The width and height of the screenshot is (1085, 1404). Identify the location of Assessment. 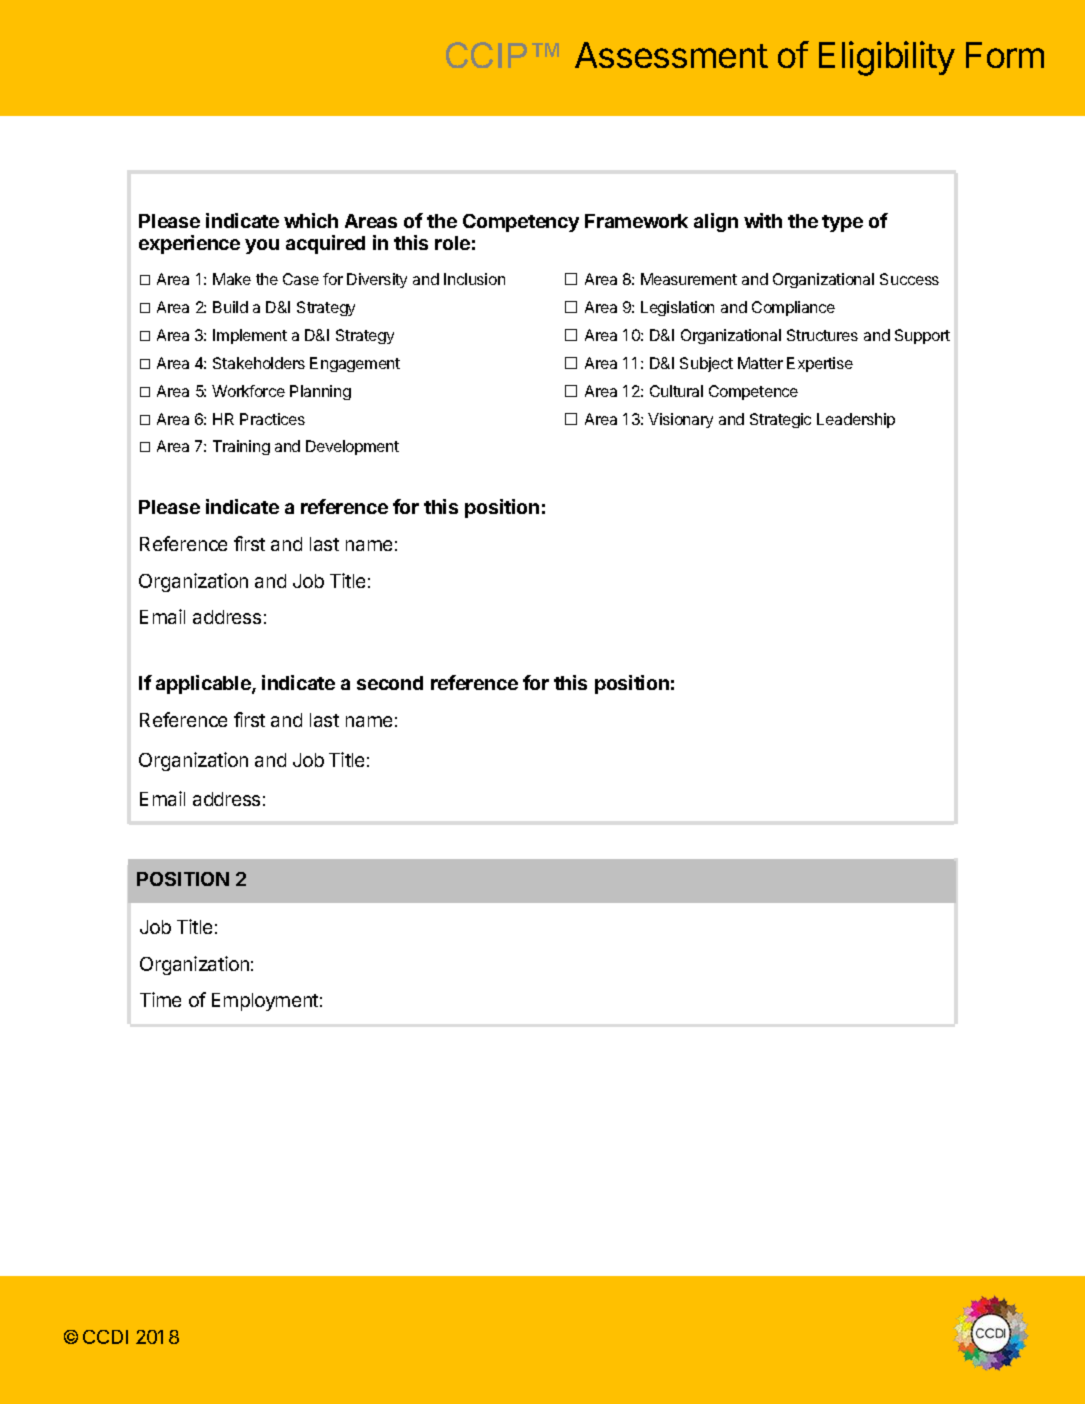
(671, 55).
